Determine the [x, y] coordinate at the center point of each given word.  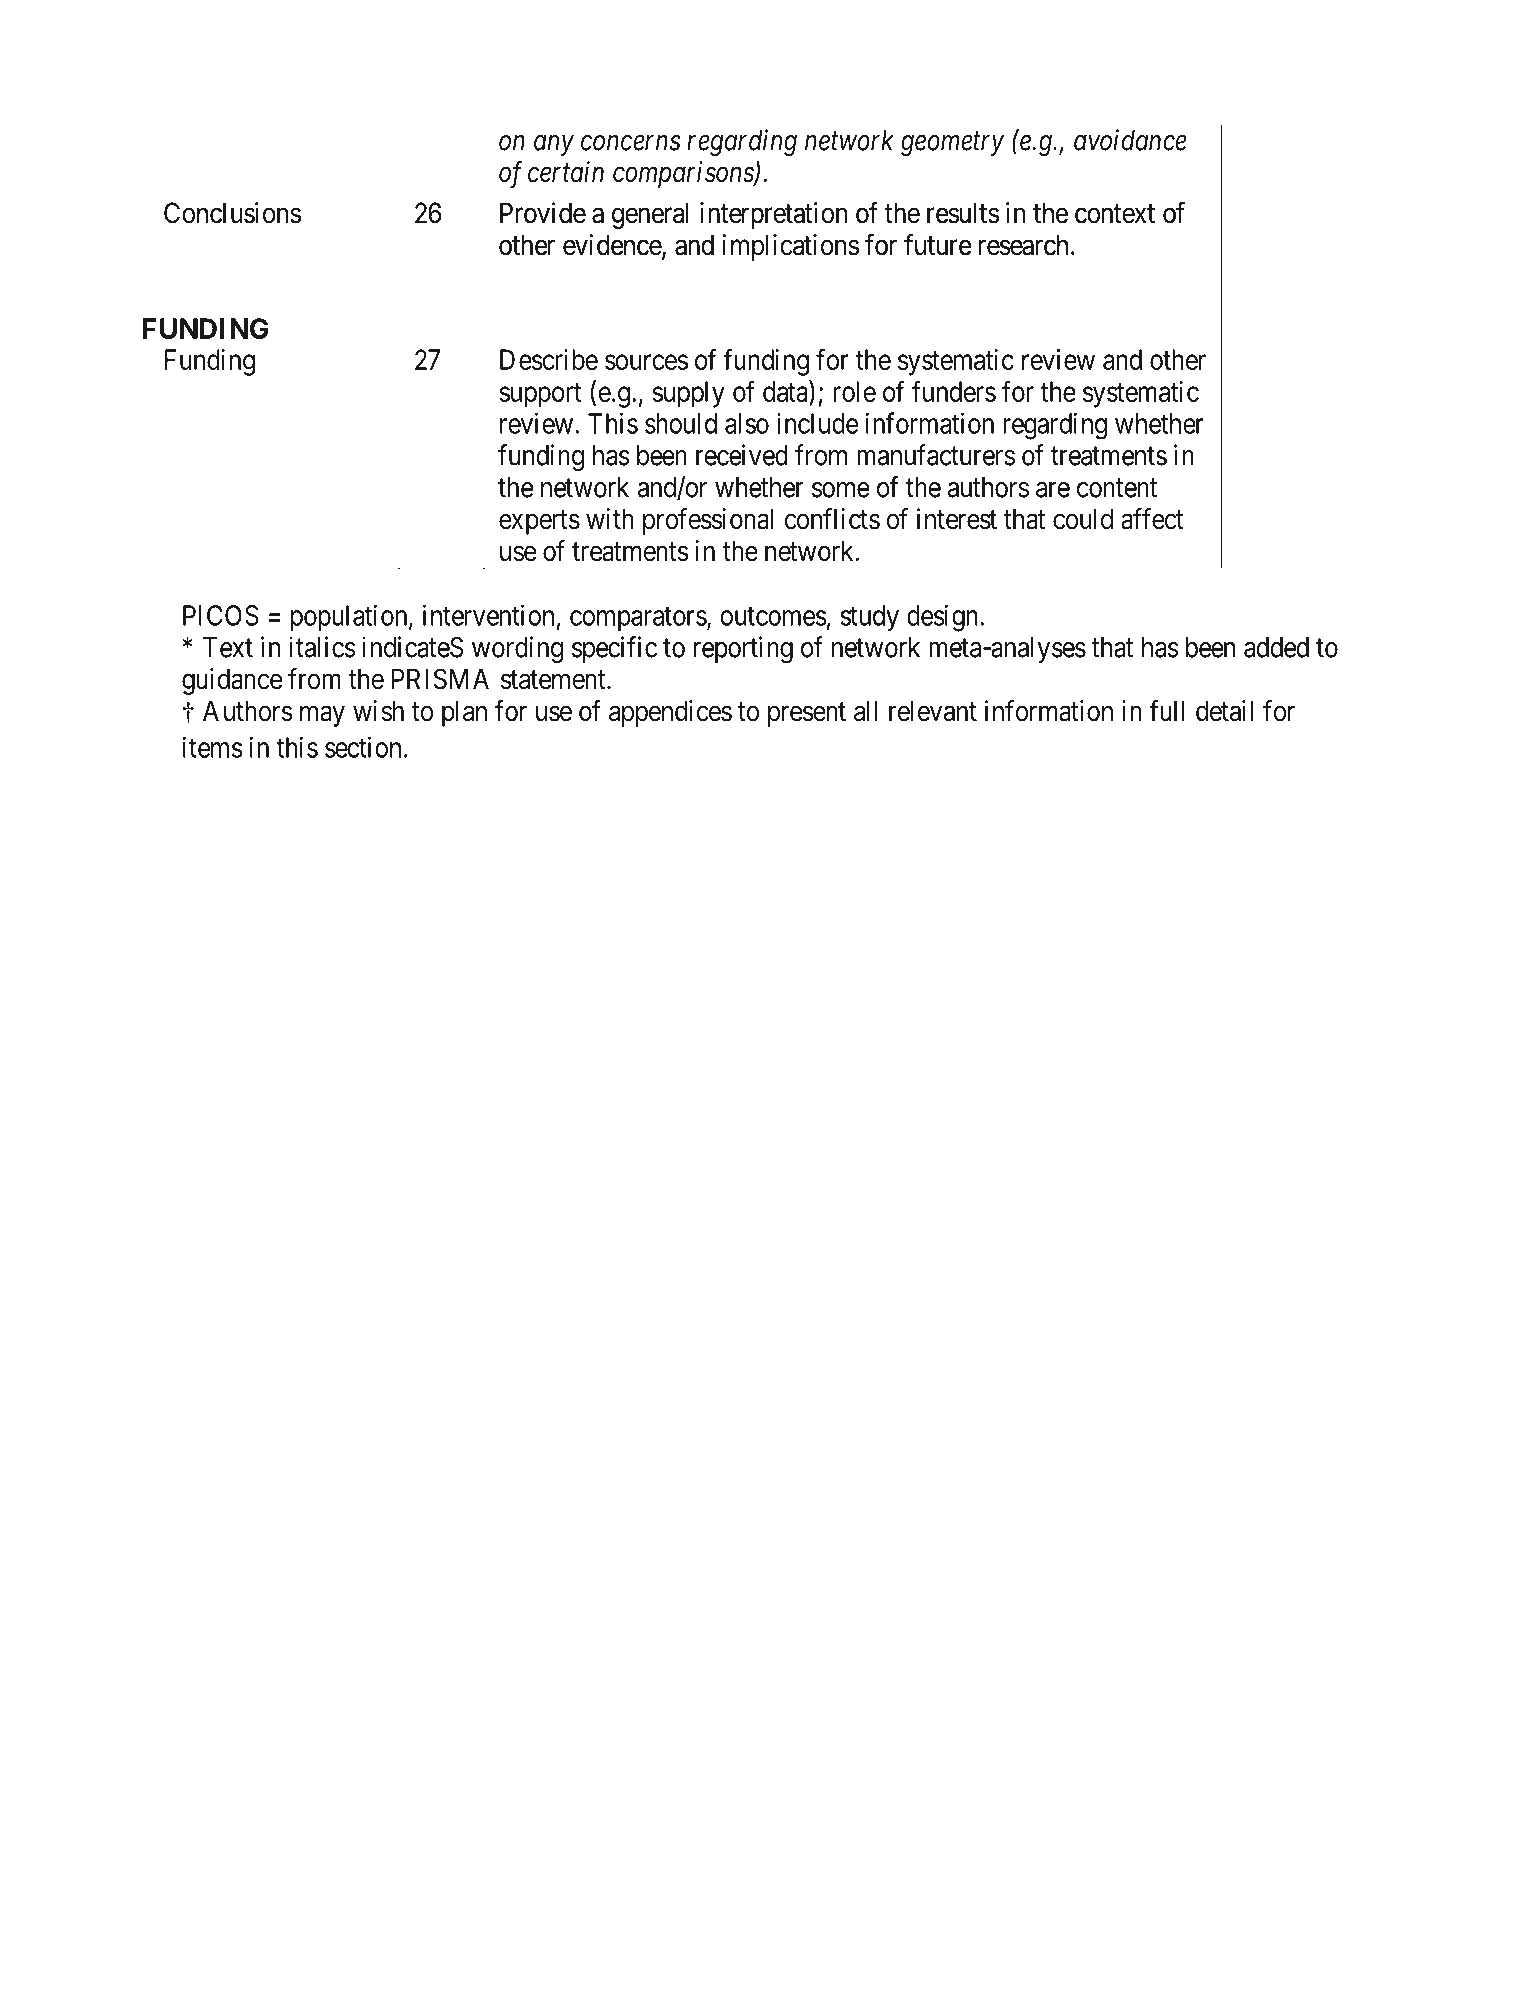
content [1117, 488]
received [742, 455]
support [540, 395]
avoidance [1130, 140]
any [554, 145]
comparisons [684, 174]
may [322, 716]
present [807, 714]
